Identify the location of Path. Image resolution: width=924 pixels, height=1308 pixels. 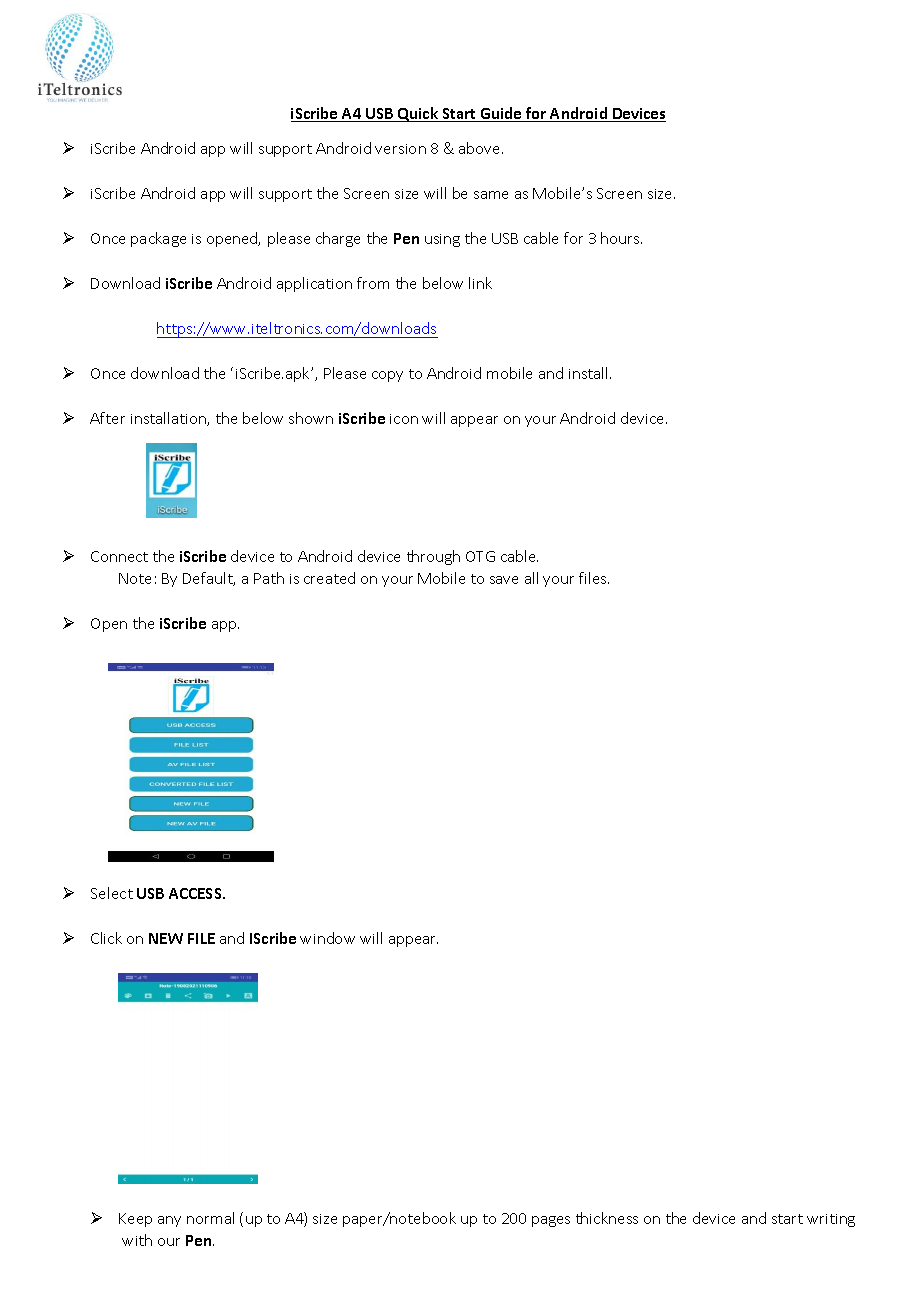
(269, 578).
